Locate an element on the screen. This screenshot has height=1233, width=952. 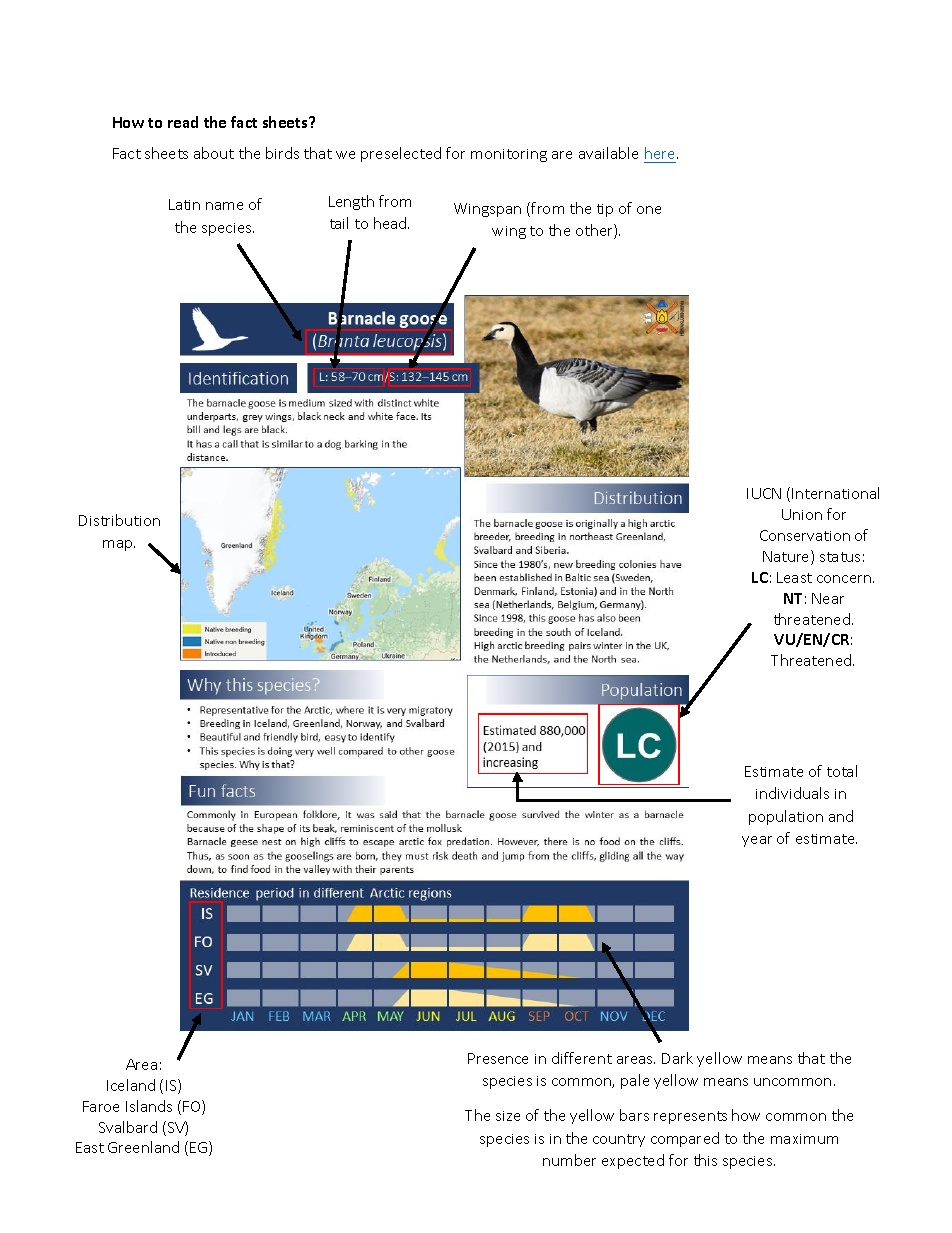
about is located at coordinates (214, 153).
